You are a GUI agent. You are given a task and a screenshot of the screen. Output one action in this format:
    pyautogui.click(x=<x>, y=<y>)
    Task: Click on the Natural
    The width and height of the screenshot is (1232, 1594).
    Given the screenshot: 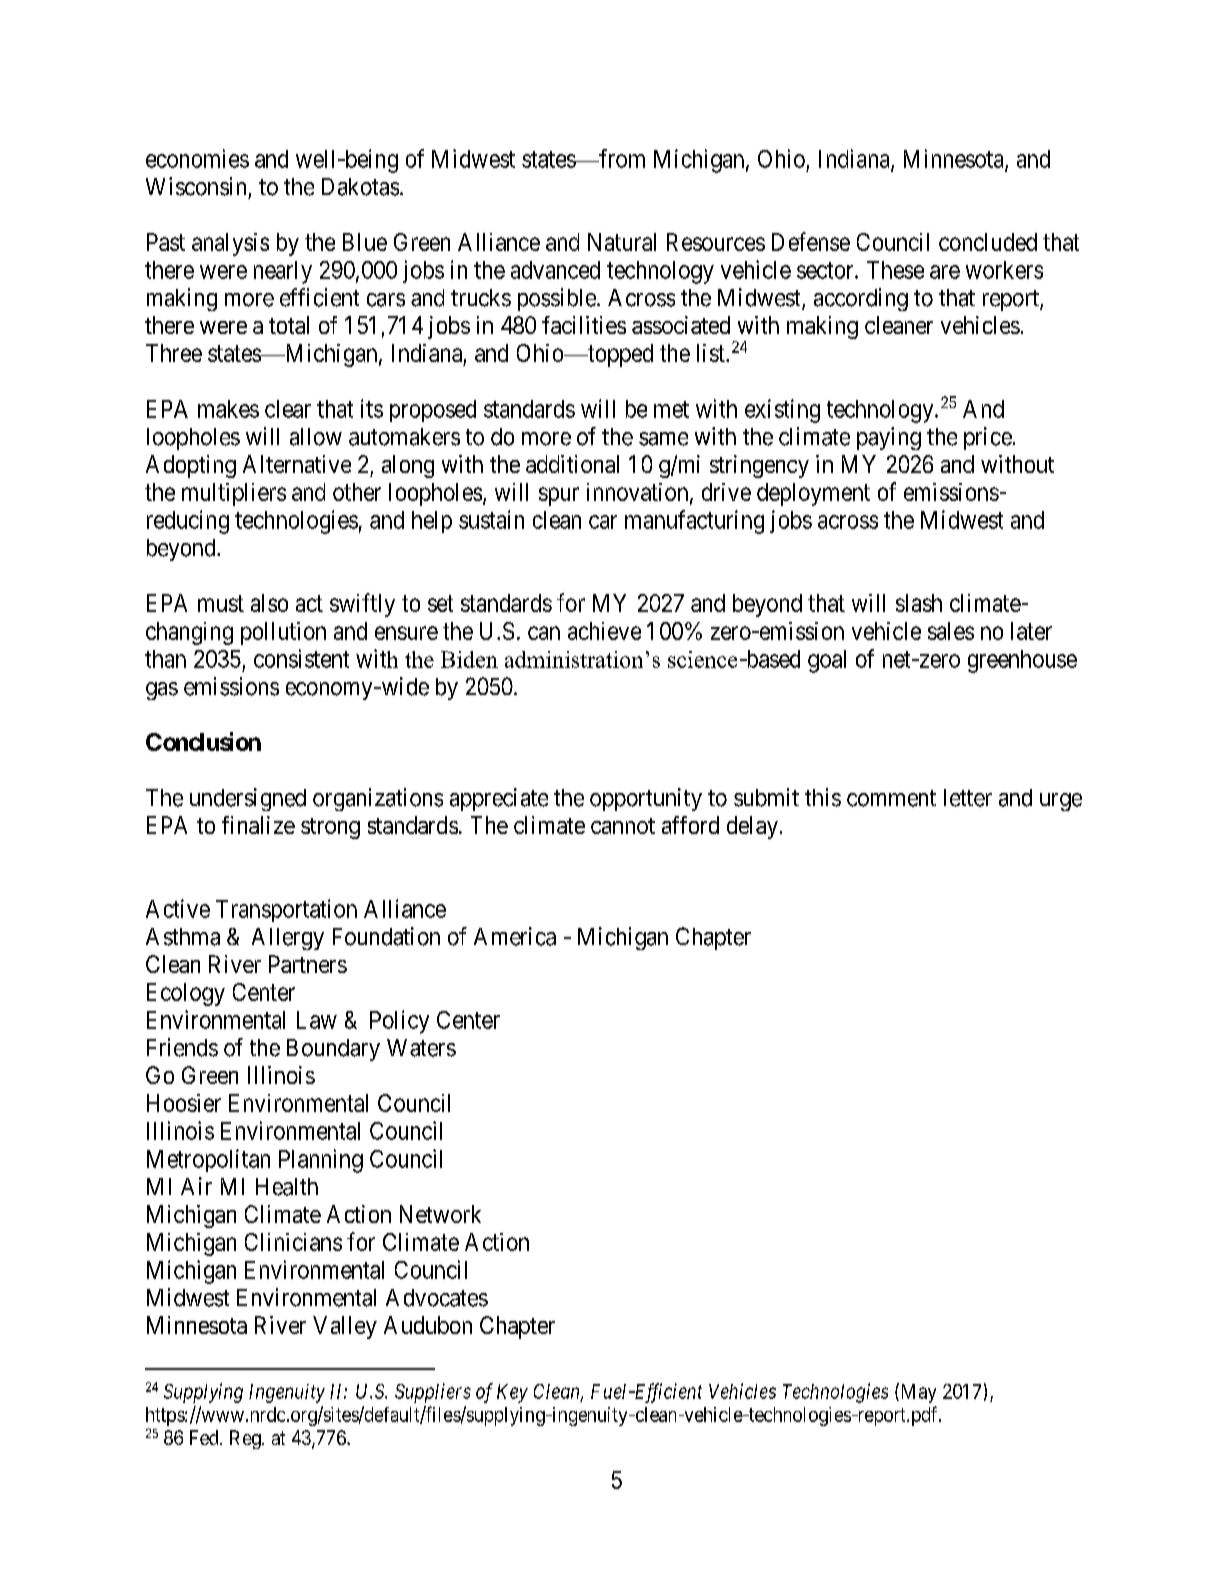 What is the action you would take?
    pyautogui.click(x=622, y=242)
